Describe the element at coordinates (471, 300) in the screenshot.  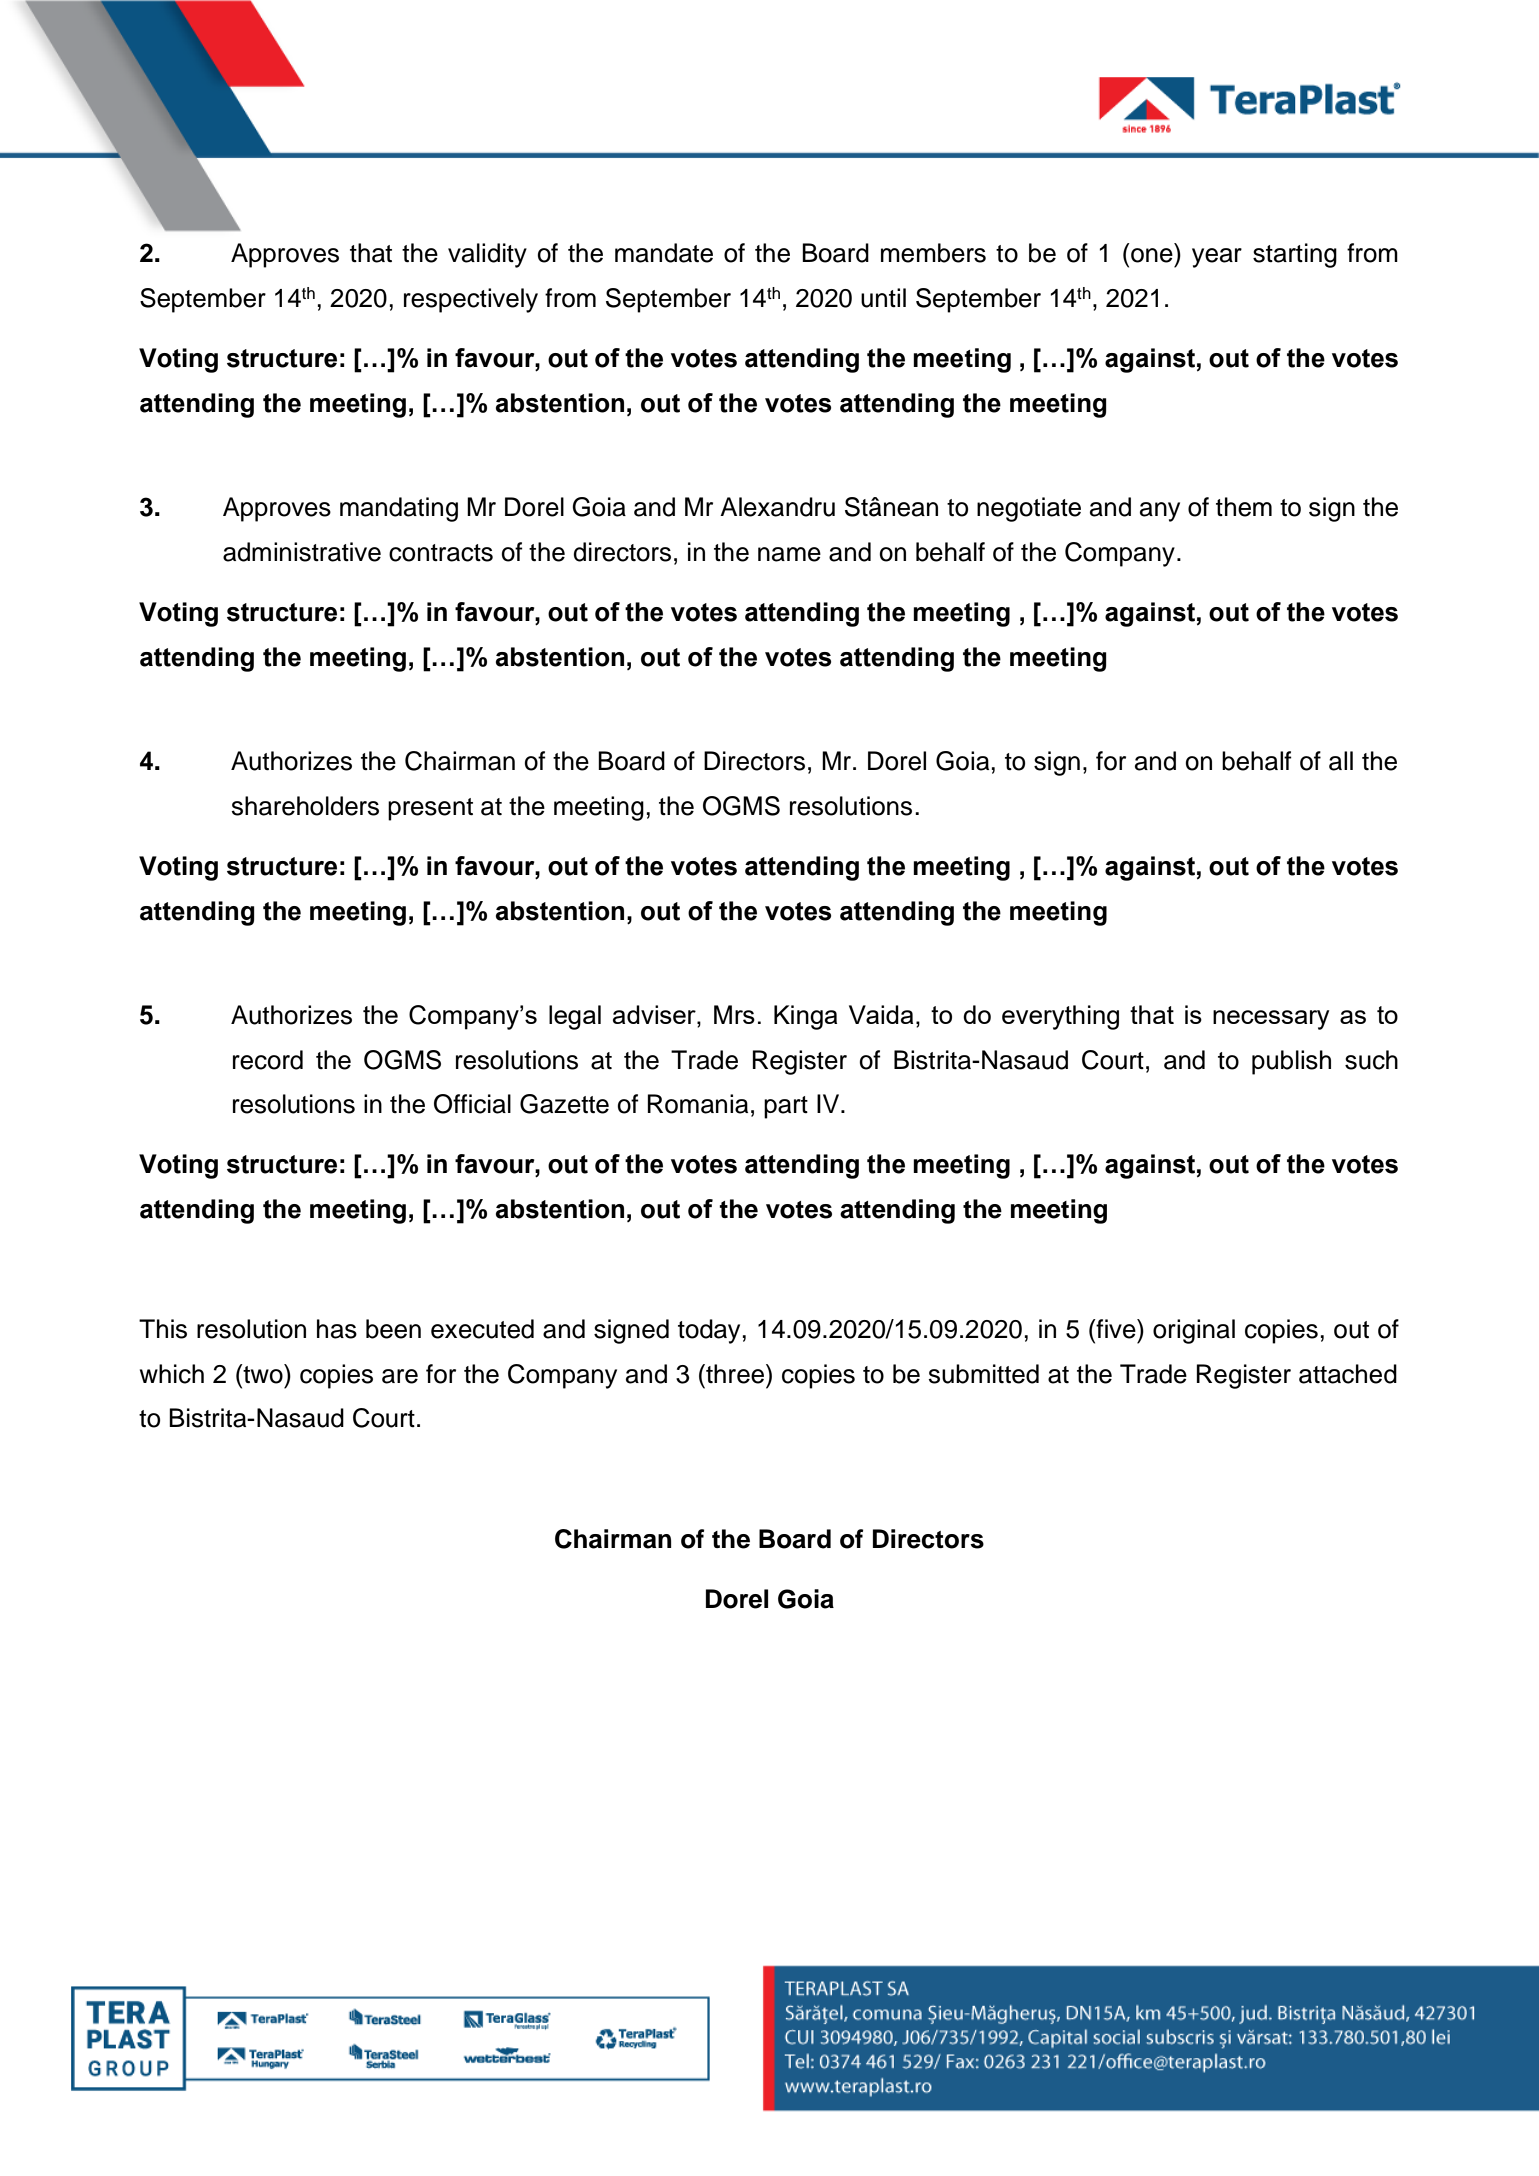
I see `respectively` at that location.
